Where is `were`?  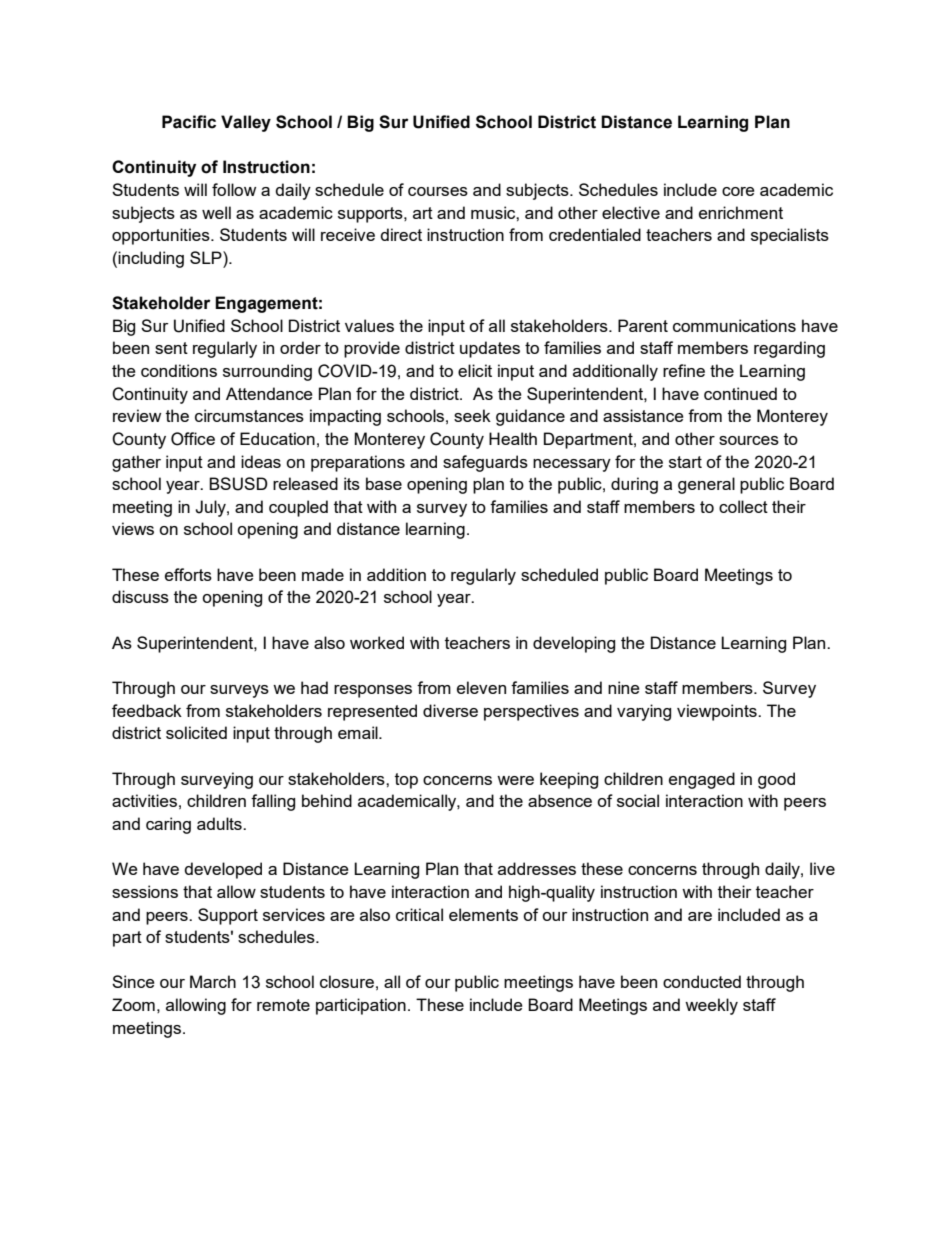
were is located at coordinates (515, 780).
